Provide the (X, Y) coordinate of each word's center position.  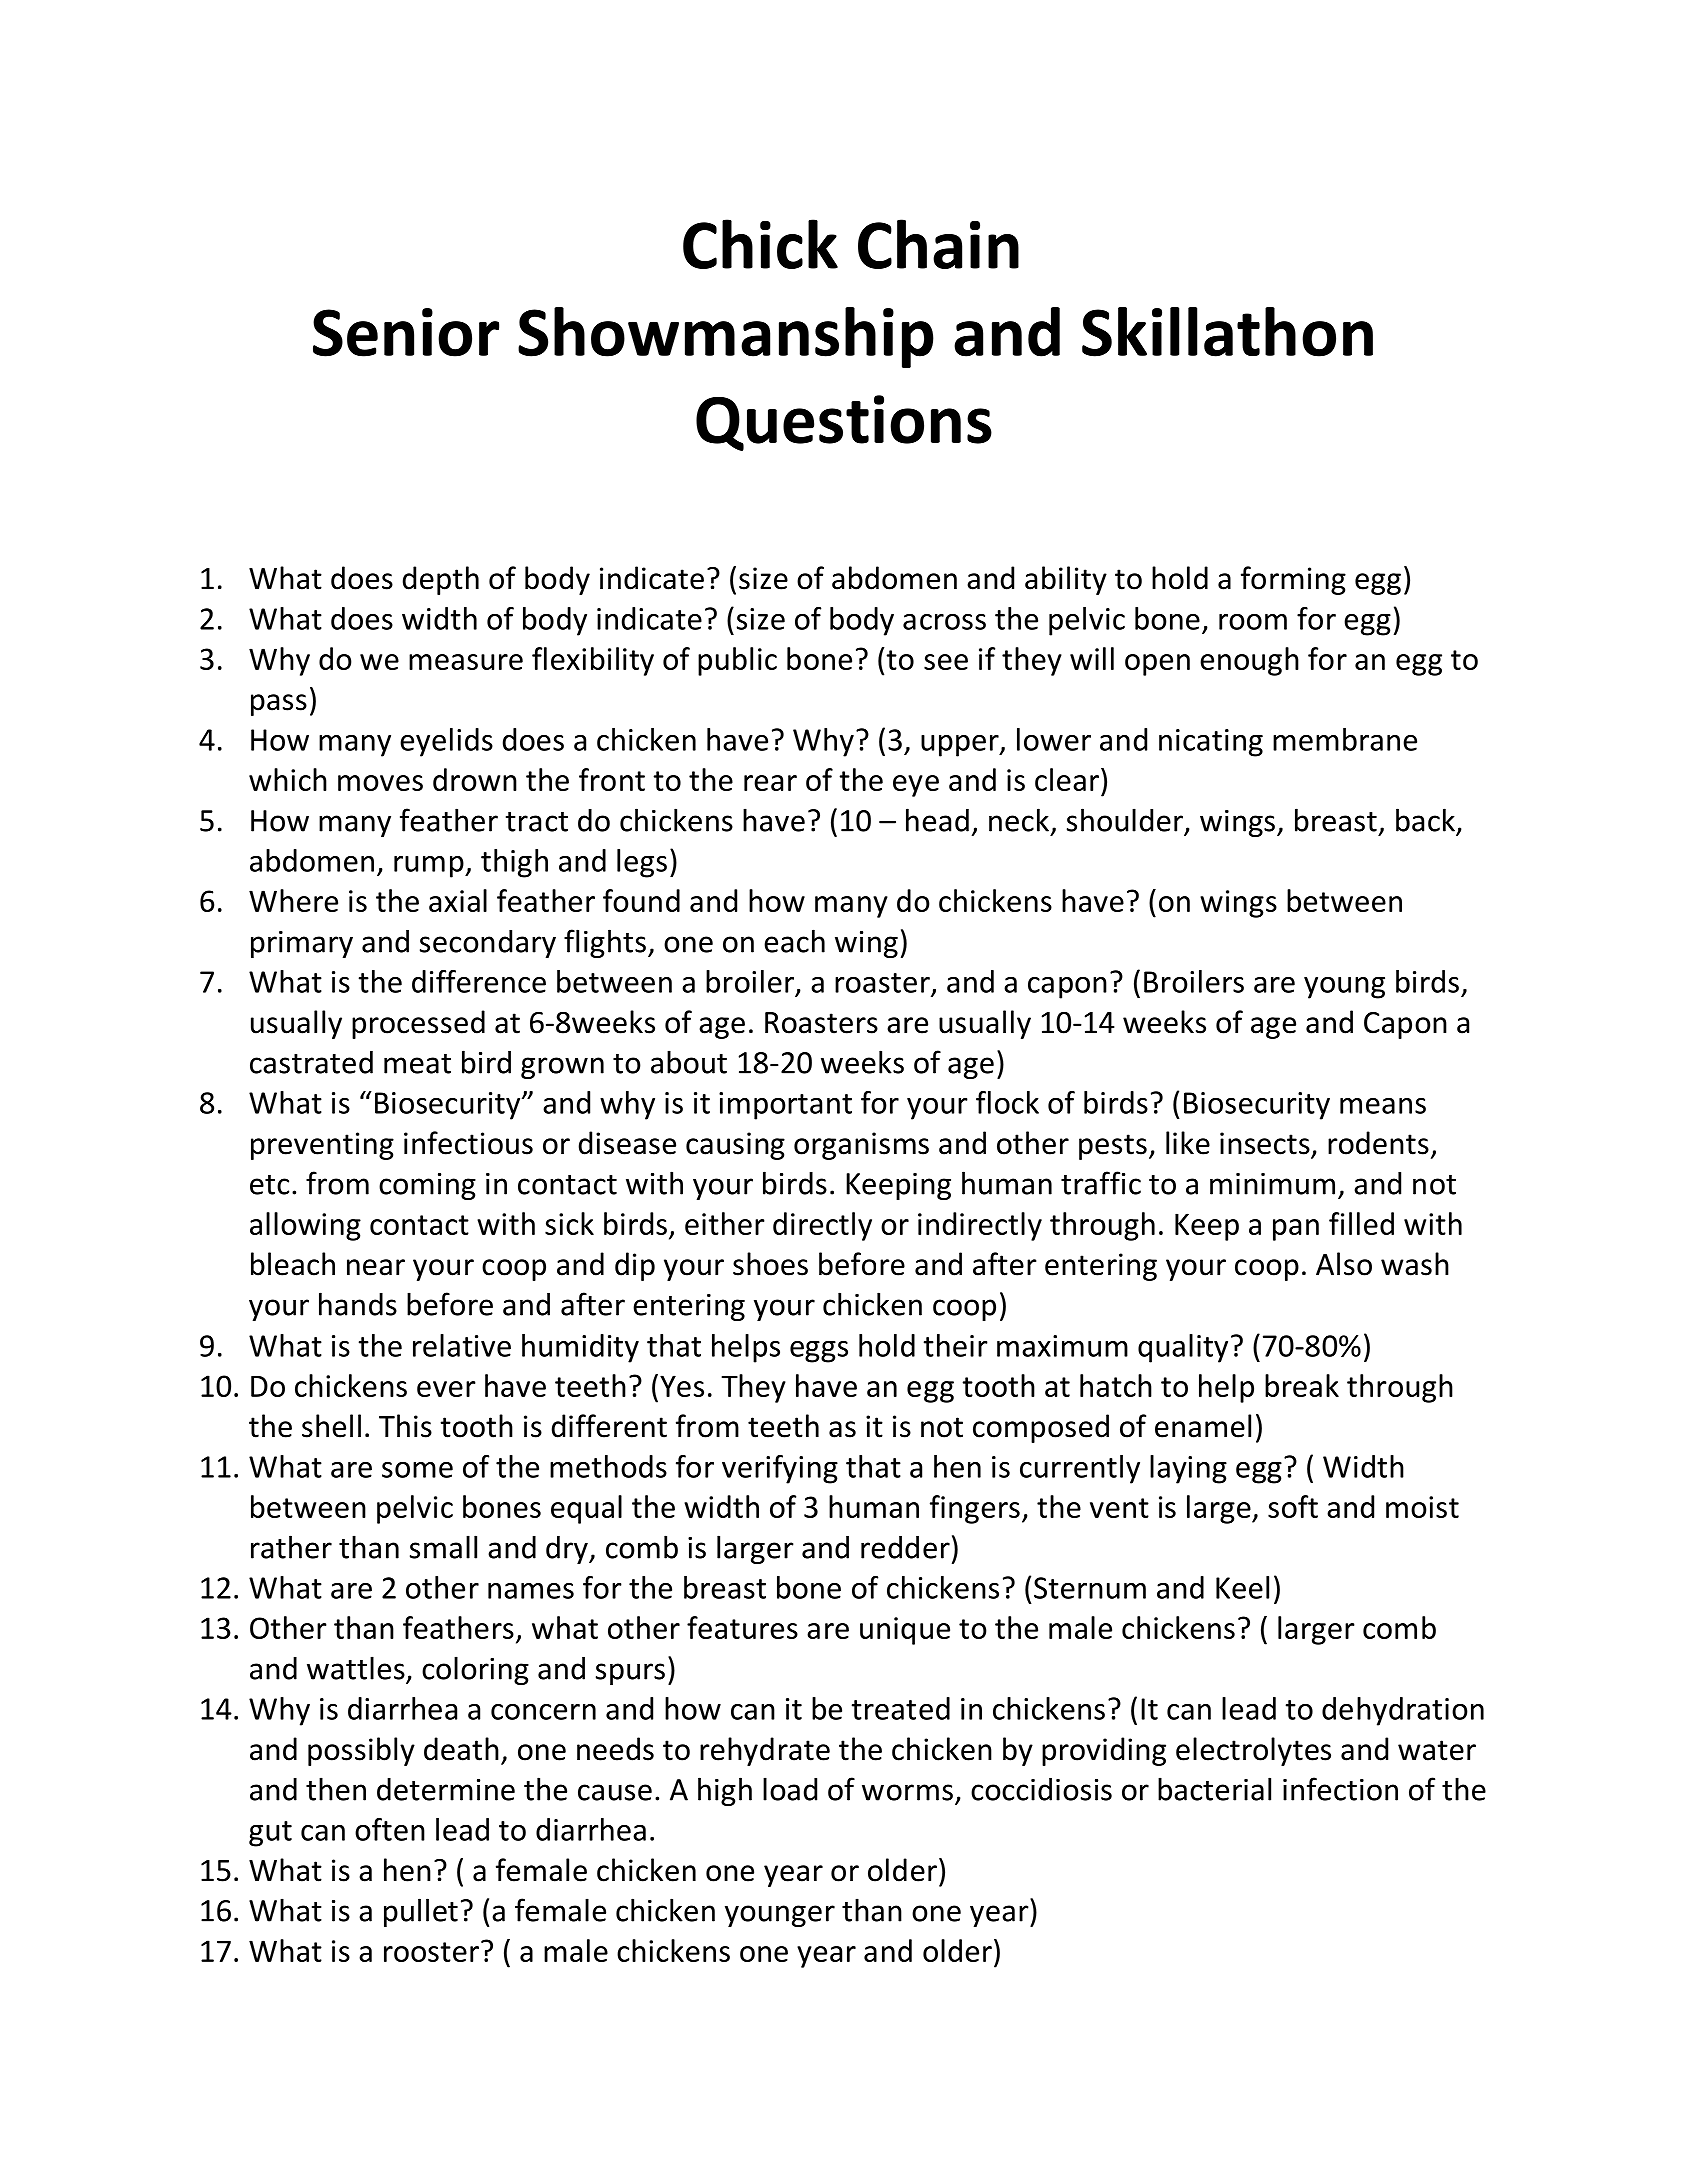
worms (907, 1792)
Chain (938, 244)
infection (1340, 1789)
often (390, 1829)
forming (1293, 580)
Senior (406, 332)
